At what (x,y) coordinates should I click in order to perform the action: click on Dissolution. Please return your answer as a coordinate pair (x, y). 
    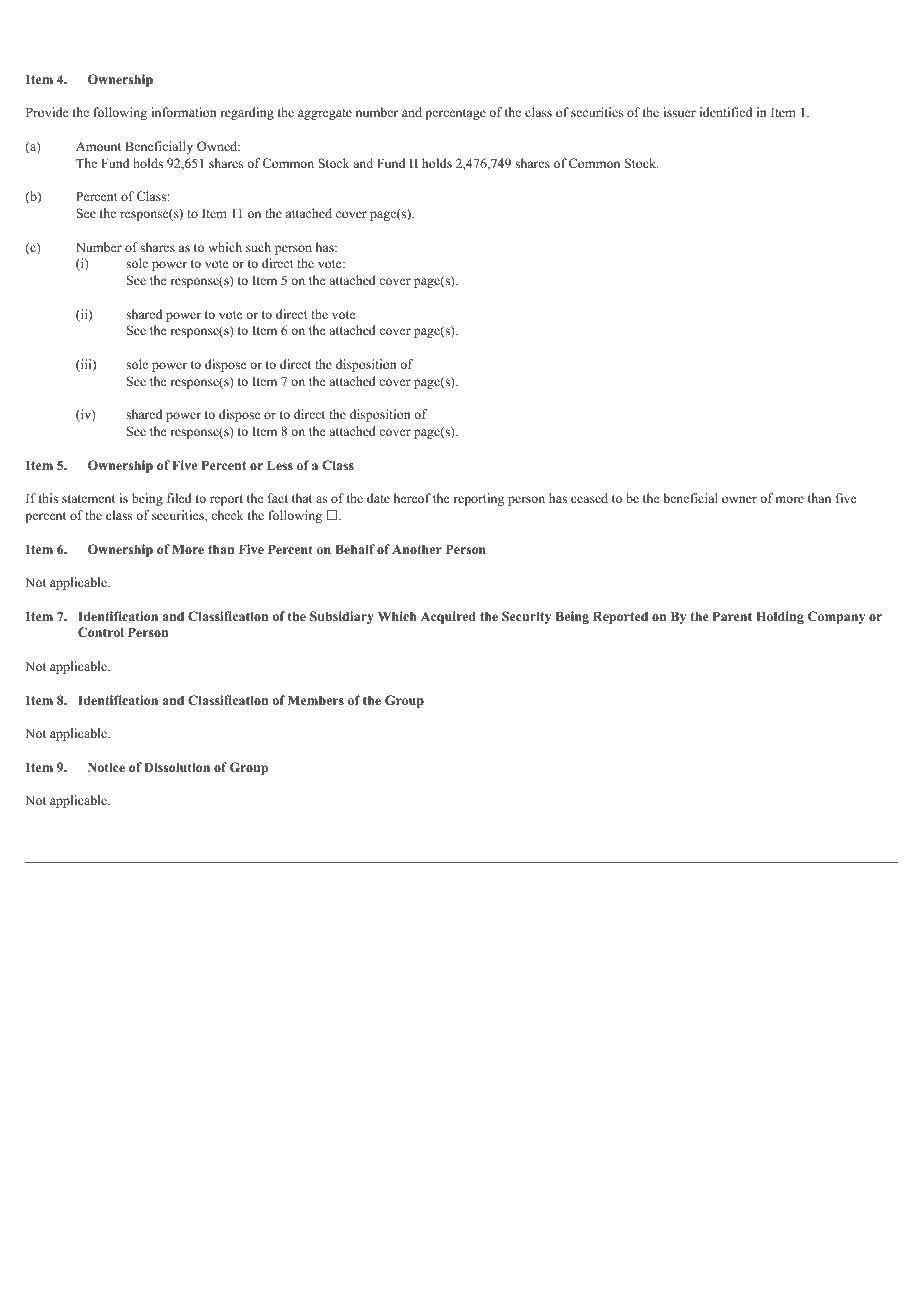
    Looking at the image, I should click on (177, 767).
